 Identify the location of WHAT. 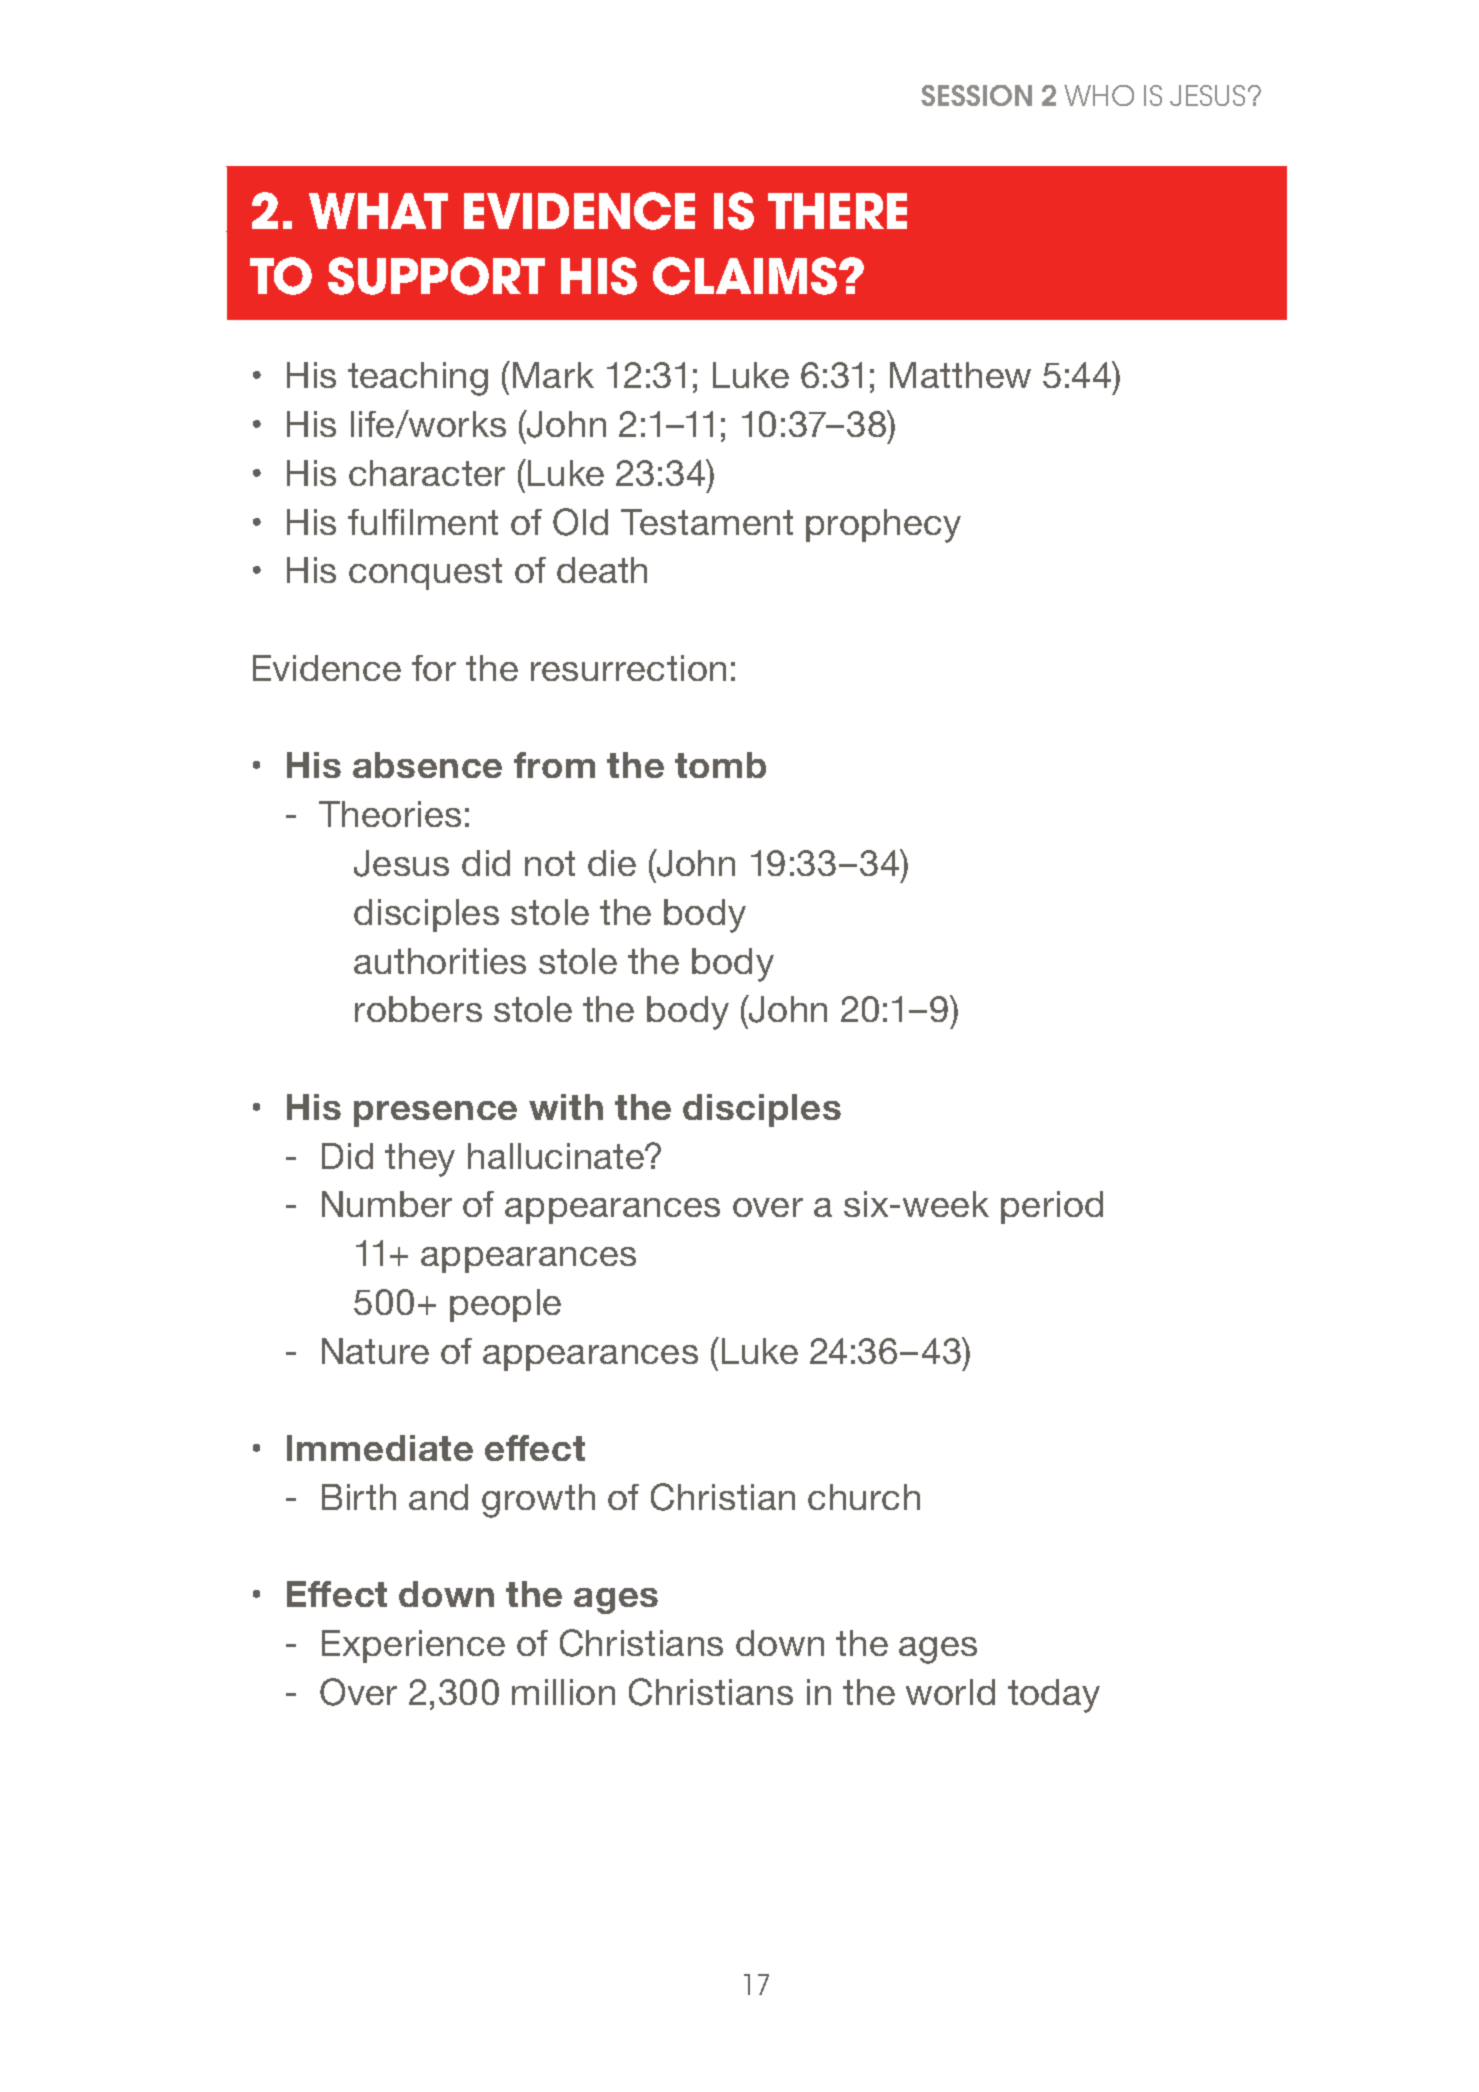
(378, 211).
